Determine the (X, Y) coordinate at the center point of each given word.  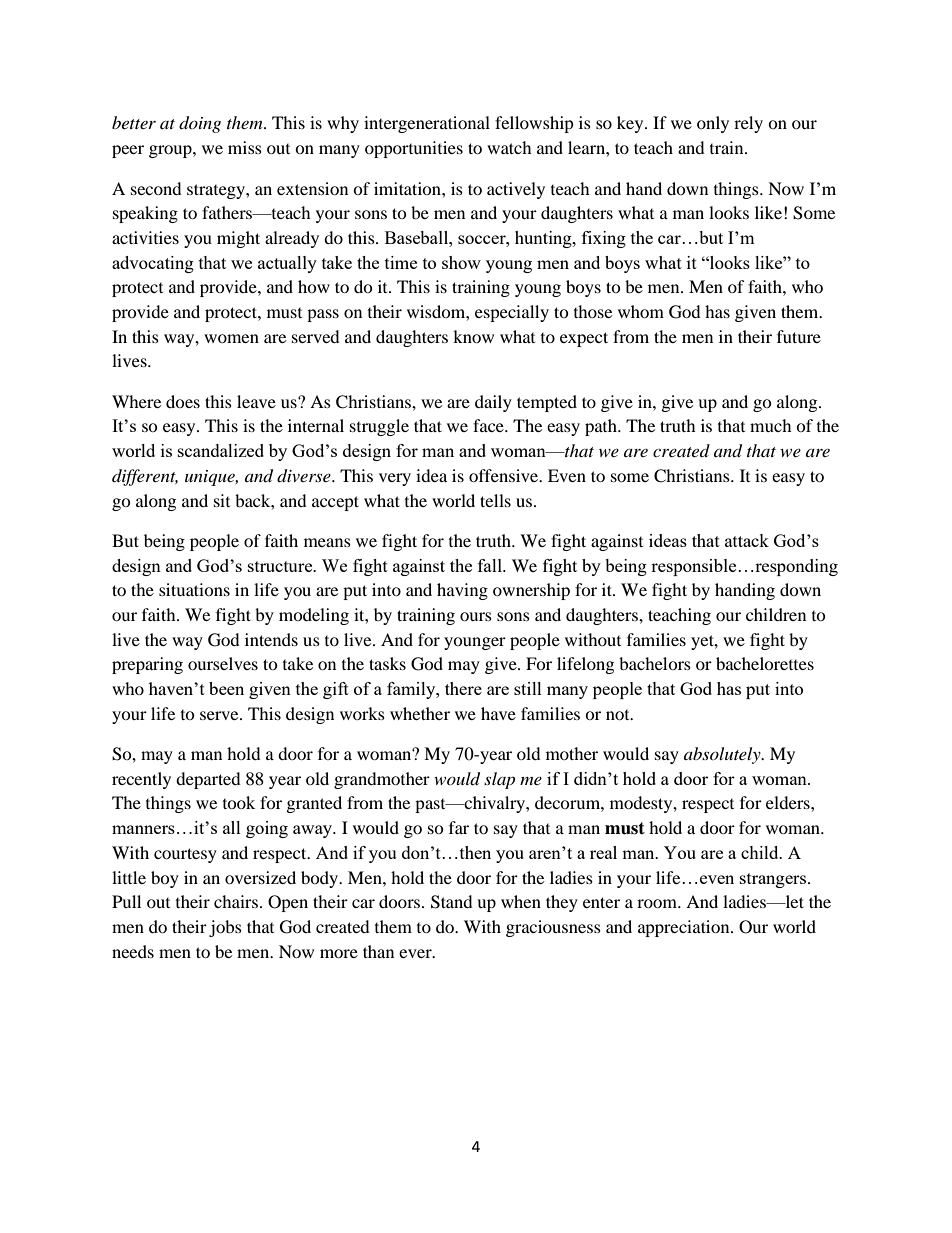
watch (509, 147)
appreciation (685, 928)
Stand (452, 902)
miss (245, 147)
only (713, 124)
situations (194, 589)
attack (747, 540)
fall (491, 565)
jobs (225, 928)
